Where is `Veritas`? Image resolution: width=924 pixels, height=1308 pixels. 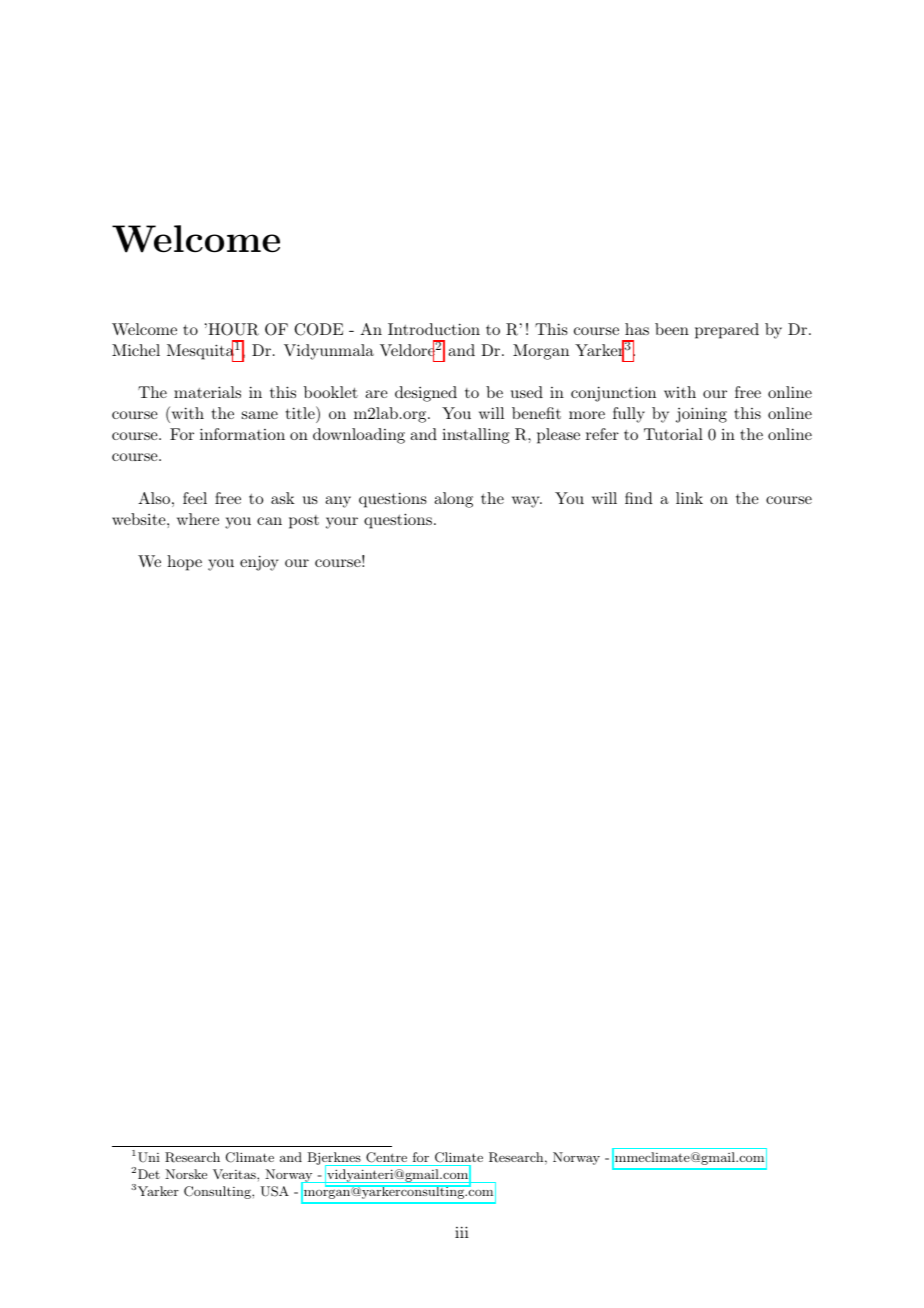 Veritas is located at coordinates (235, 1174).
